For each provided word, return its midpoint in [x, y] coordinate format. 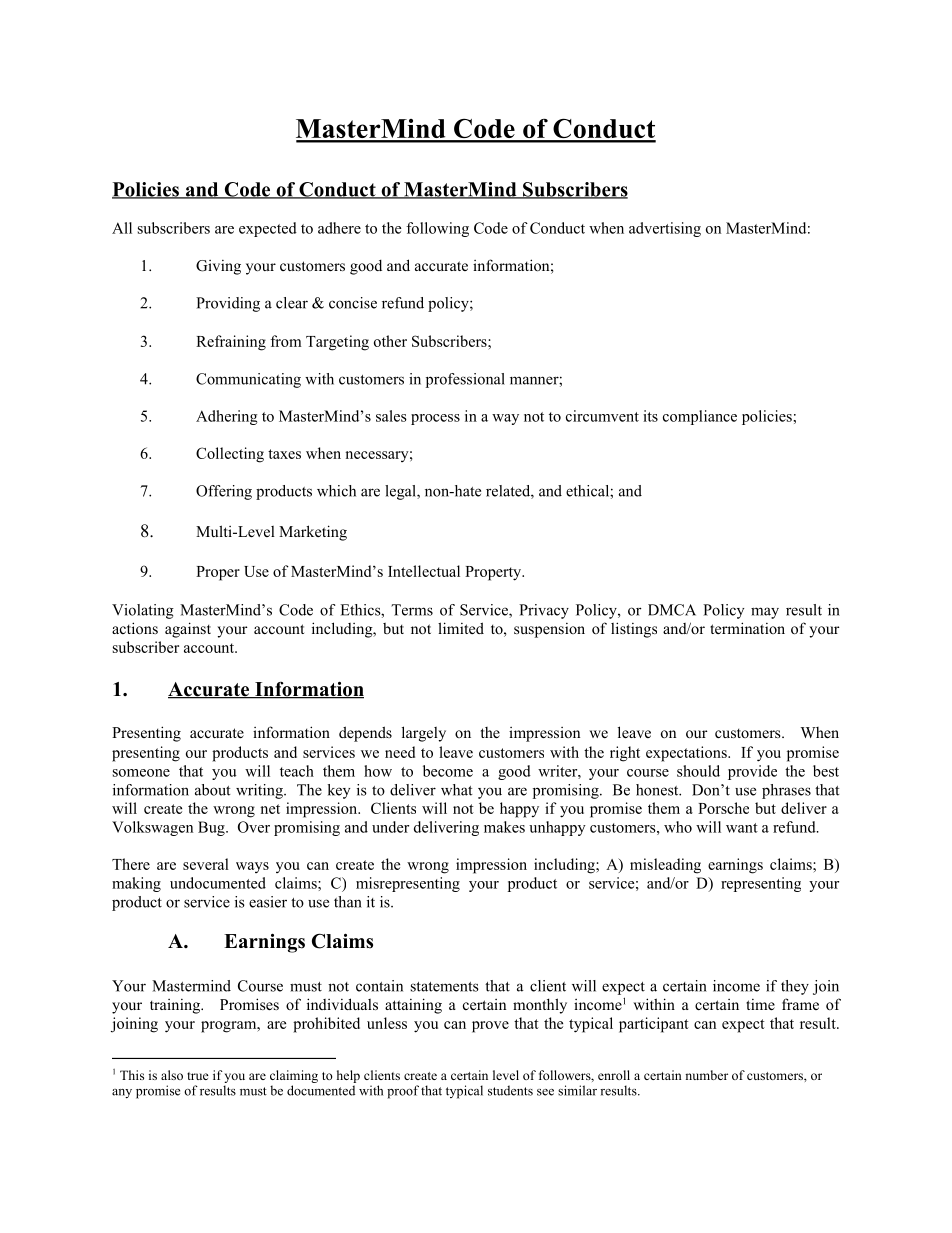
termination [747, 628]
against [188, 630]
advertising [665, 229]
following [437, 229]
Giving [218, 267]
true [198, 1076]
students [510, 1090]
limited [461, 628]
